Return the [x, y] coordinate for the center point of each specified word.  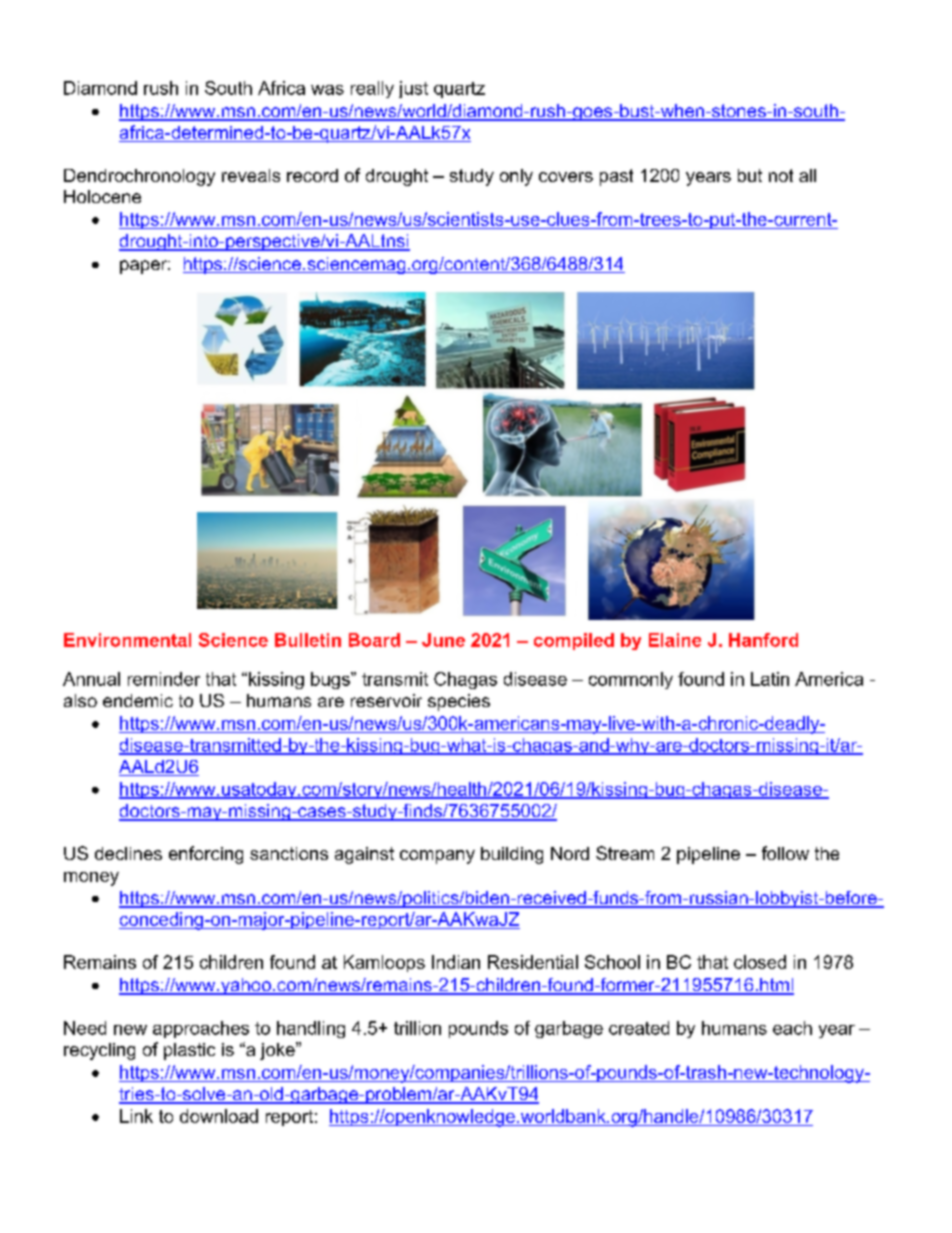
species [459, 702]
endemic [138, 700]
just [413, 89]
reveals [251, 175]
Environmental [127, 640]
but [750, 175]
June [443, 640]
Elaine [675, 640]
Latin [770, 679]
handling [311, 1029]
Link [136, 1116]
